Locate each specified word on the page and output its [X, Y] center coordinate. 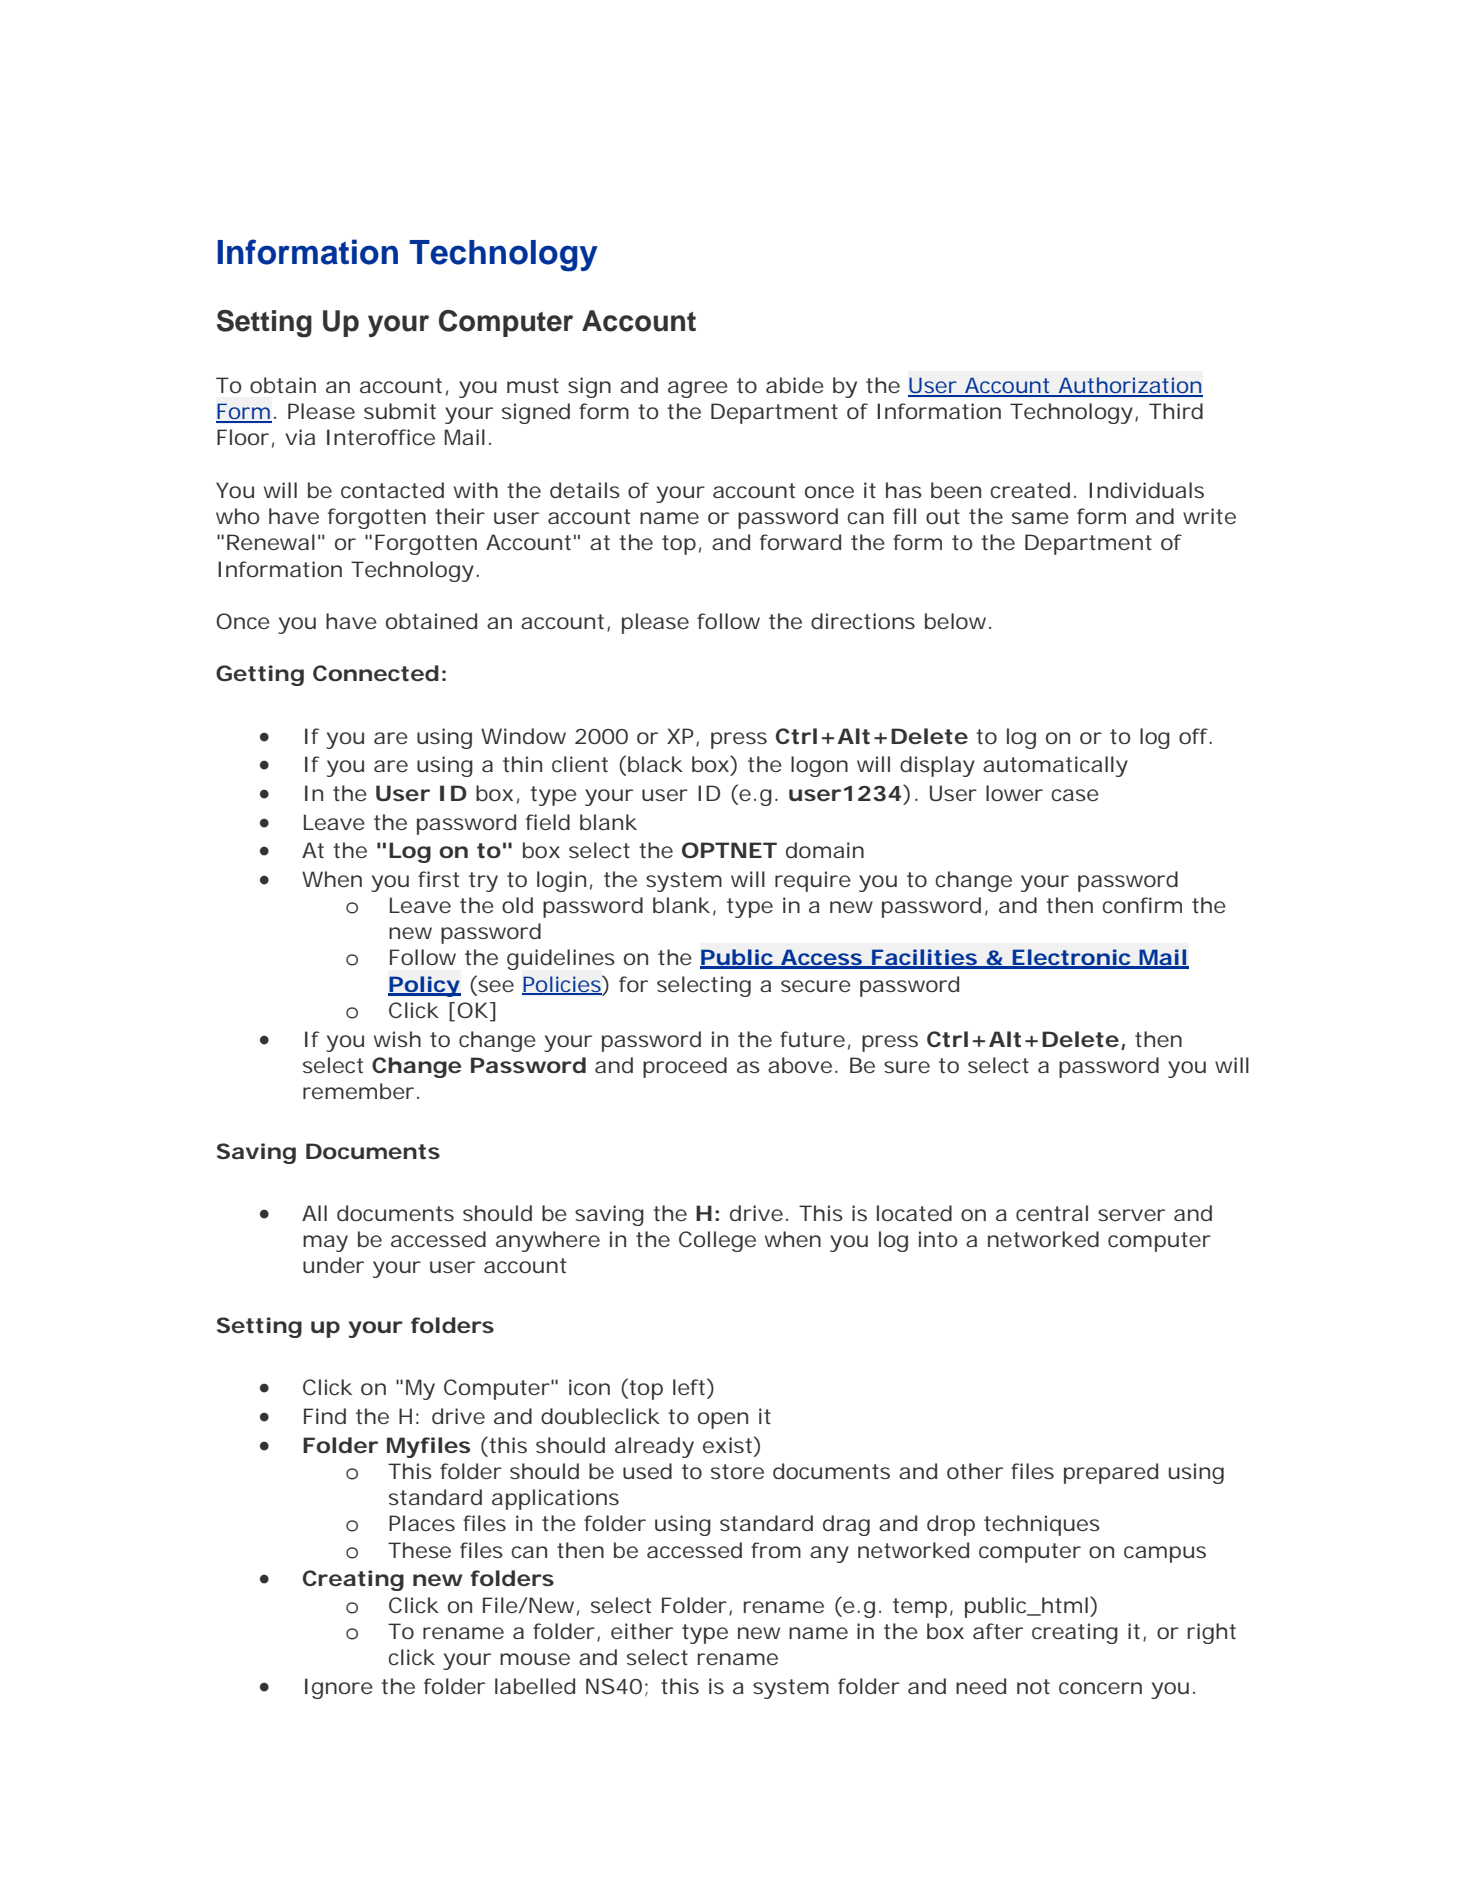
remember [358, 1091]
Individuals [1146, 490]
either [642, 1631]
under [333, 1265]
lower [1014, 793]
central [1052, 1213]
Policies [561, 985]
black [655, 764]
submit [400, 411]
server [1131, 1215]
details [585, 490]
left [689, 1387]
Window [523, 736]
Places [422, 1523]
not [1033, 1686]
